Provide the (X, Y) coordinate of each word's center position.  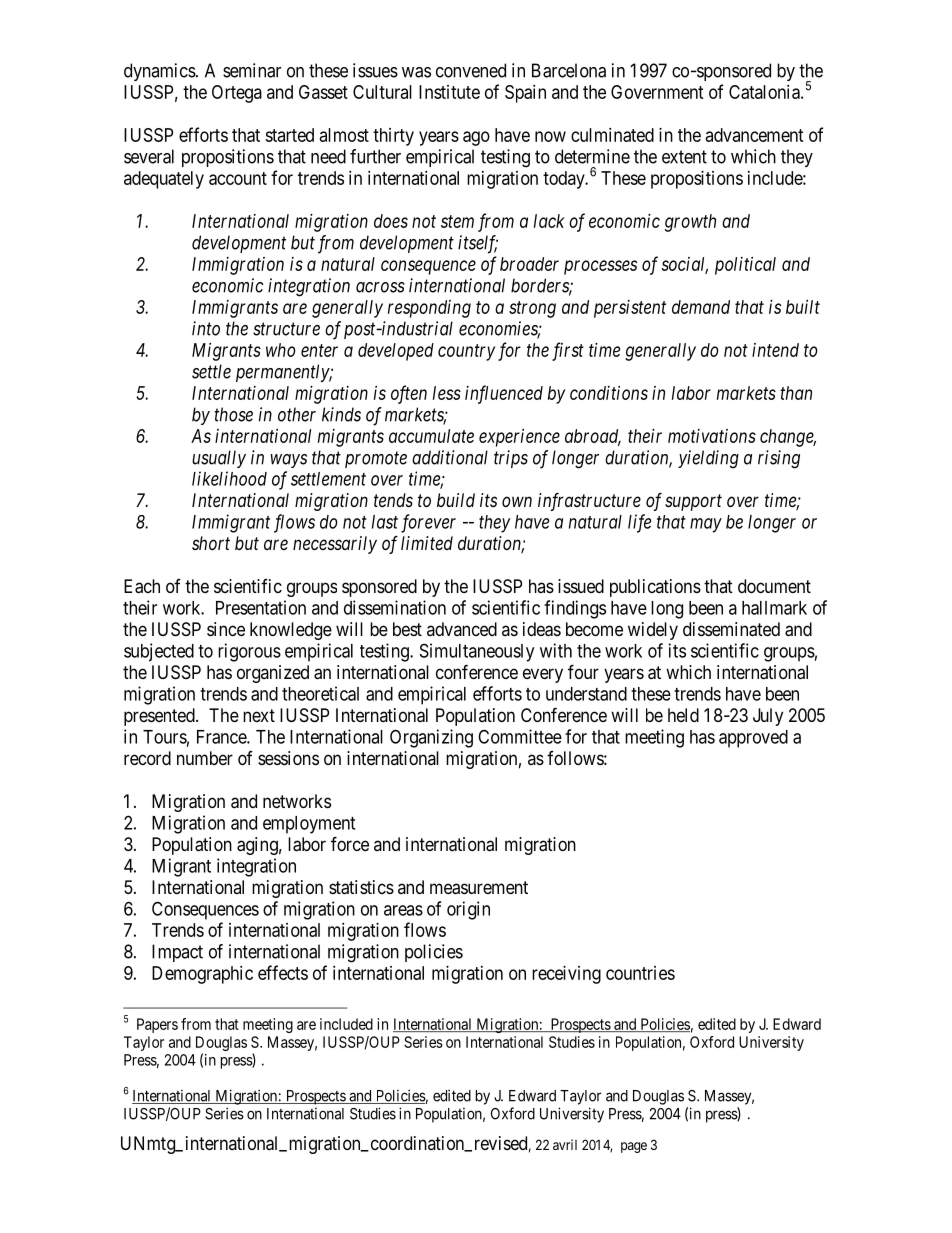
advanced (462, 629)
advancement (755, 135)
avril (565, 1144)
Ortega (237, 94)
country (466, 352)
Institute (449, 92)
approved (753, 739)
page (634, 1147)
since (226, 629)
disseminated (731, 629)
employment (309, 825)
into (206, 328)
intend (775, 350)
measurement (479, 888)
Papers (157, 1025)
